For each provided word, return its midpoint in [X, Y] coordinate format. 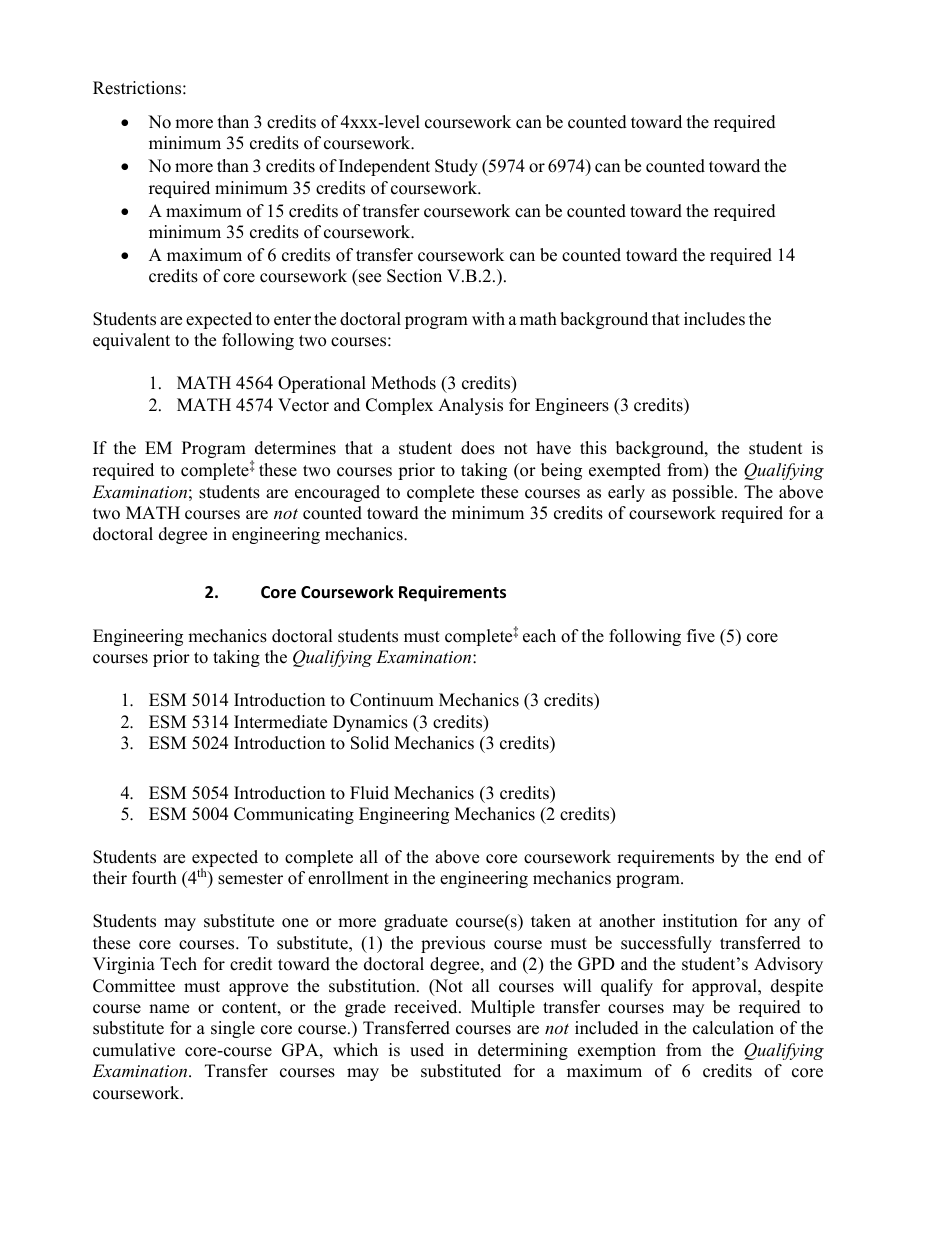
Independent [384, 167]
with [488, 318]
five [701, 636]
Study [456, 167]
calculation [733, 1028]
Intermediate [280, 722]
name [169, 1009]
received [427, 1007]
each [539, 636]
